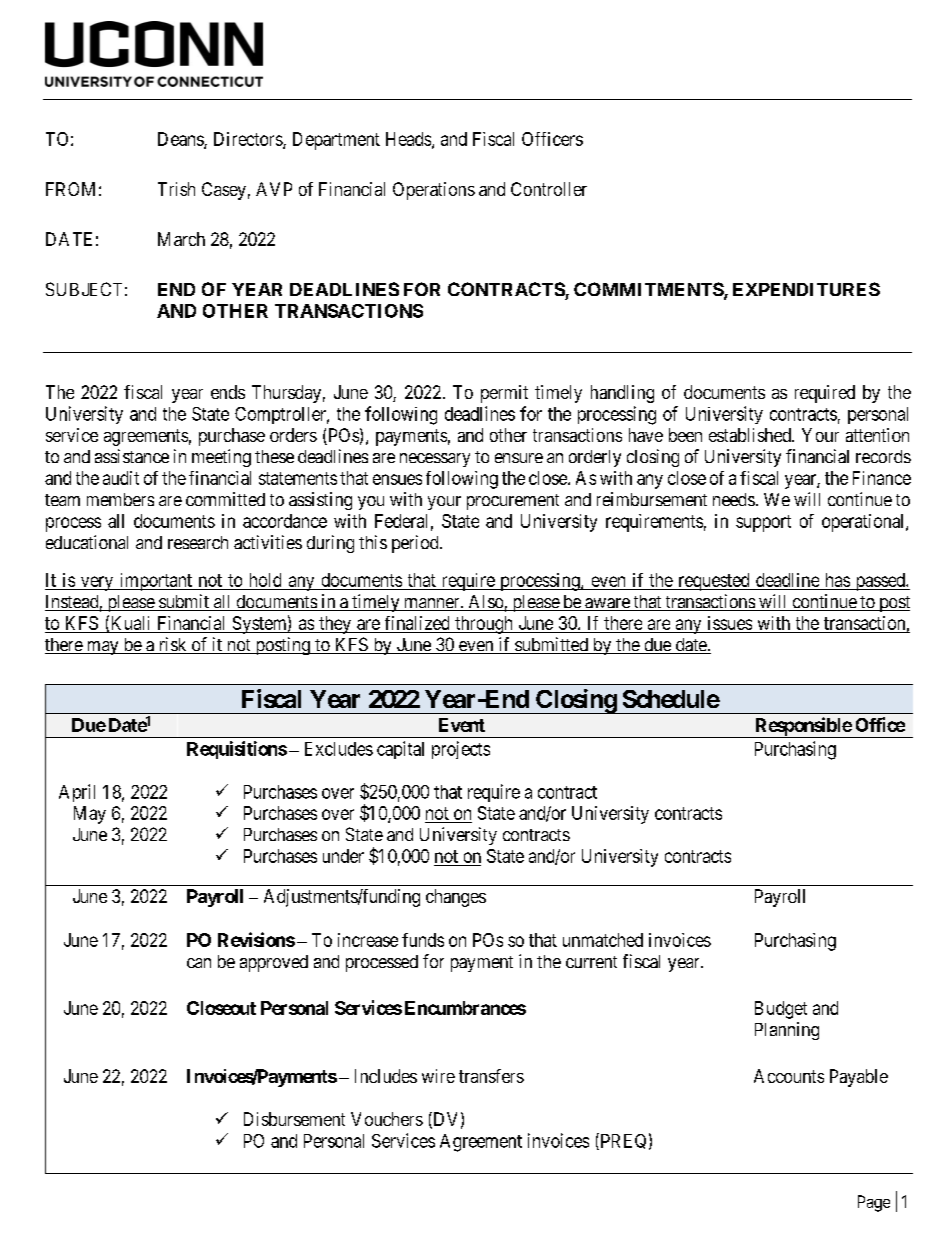  Describe the element at coordinates (176, 189) in the page. I see `Trish` at that location.
